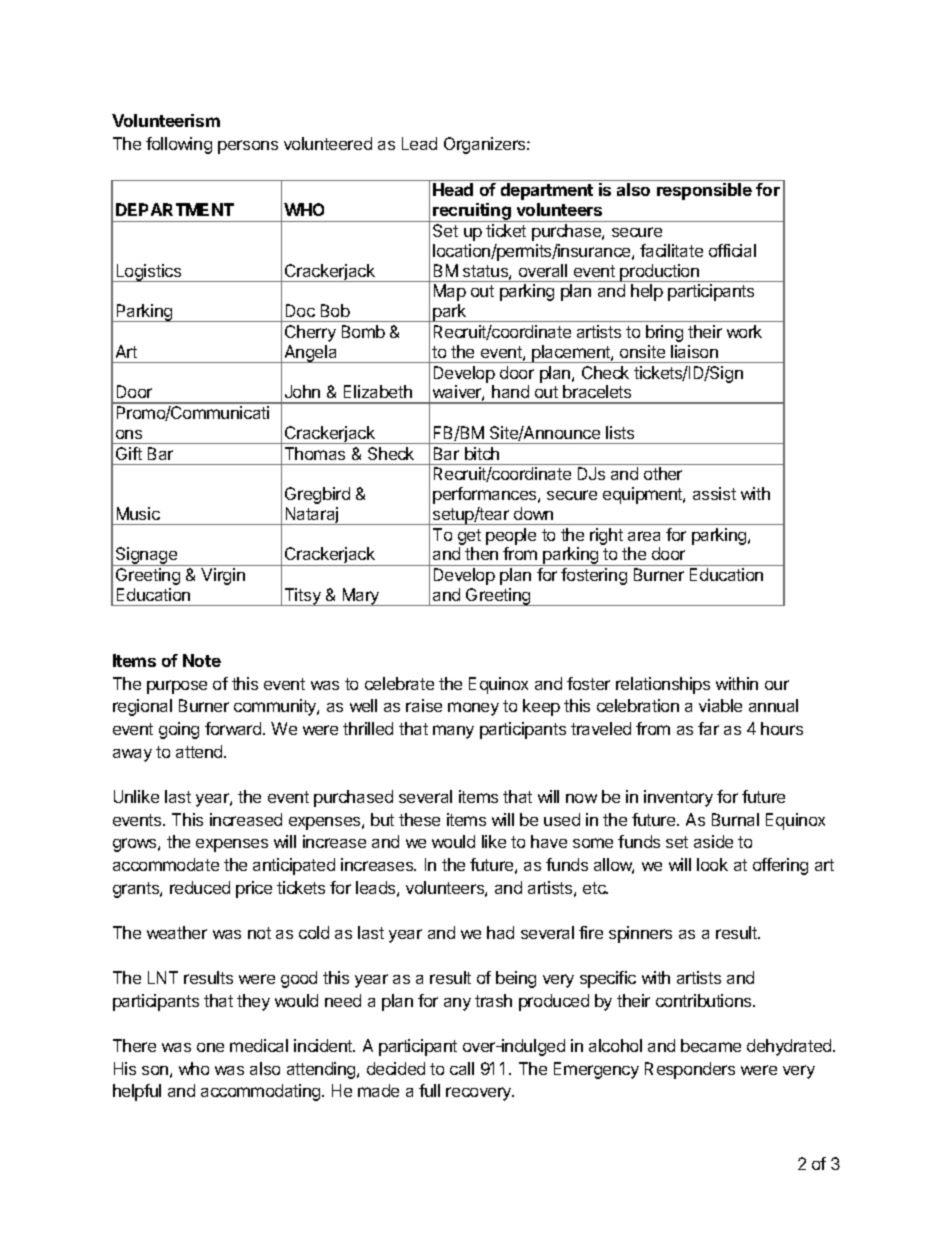  Describe the element at coordinates (663, 685) in the image. I see `relationships` at that location.
